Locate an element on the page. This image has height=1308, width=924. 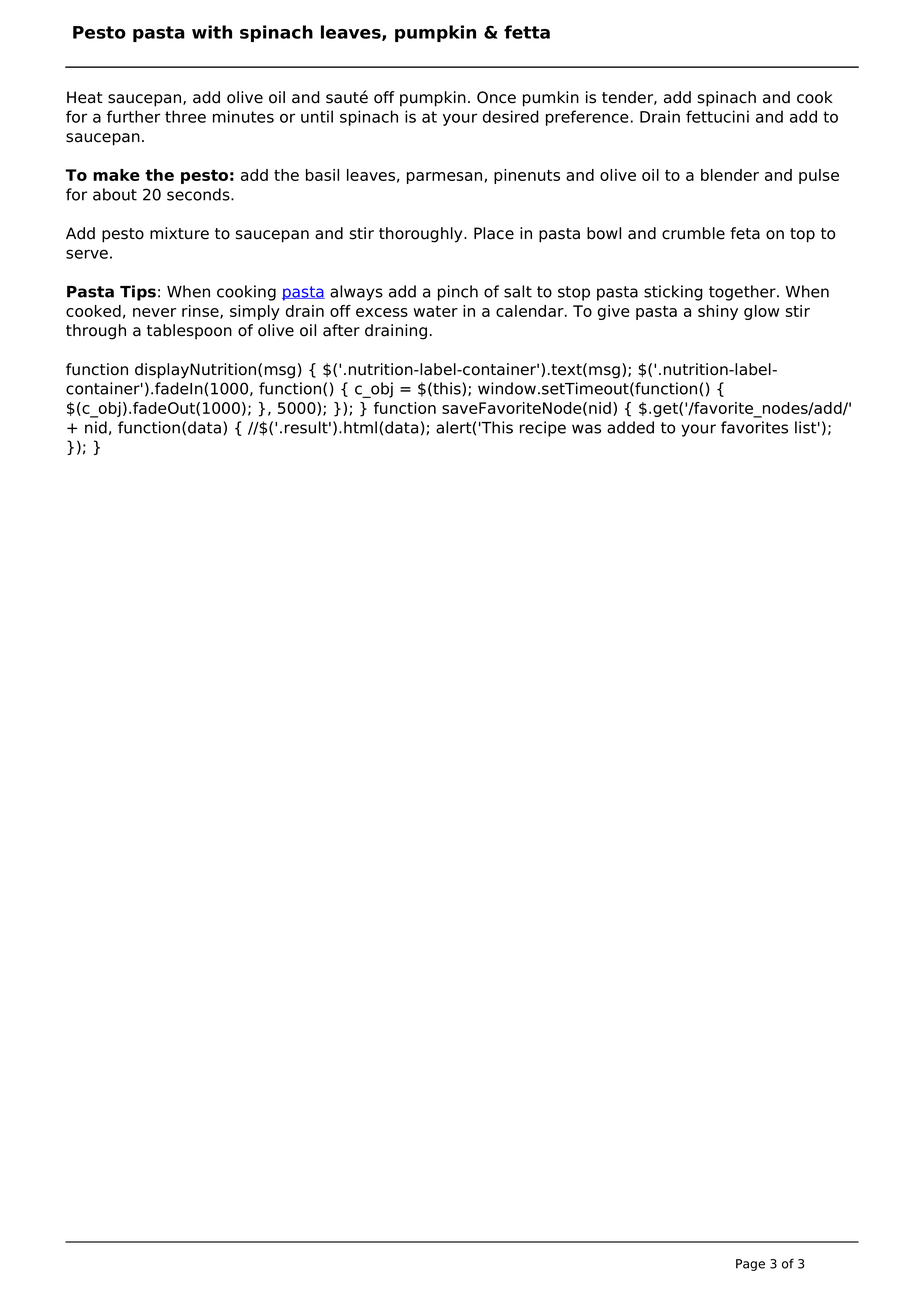
blender is located at coordinates (730, 175).
